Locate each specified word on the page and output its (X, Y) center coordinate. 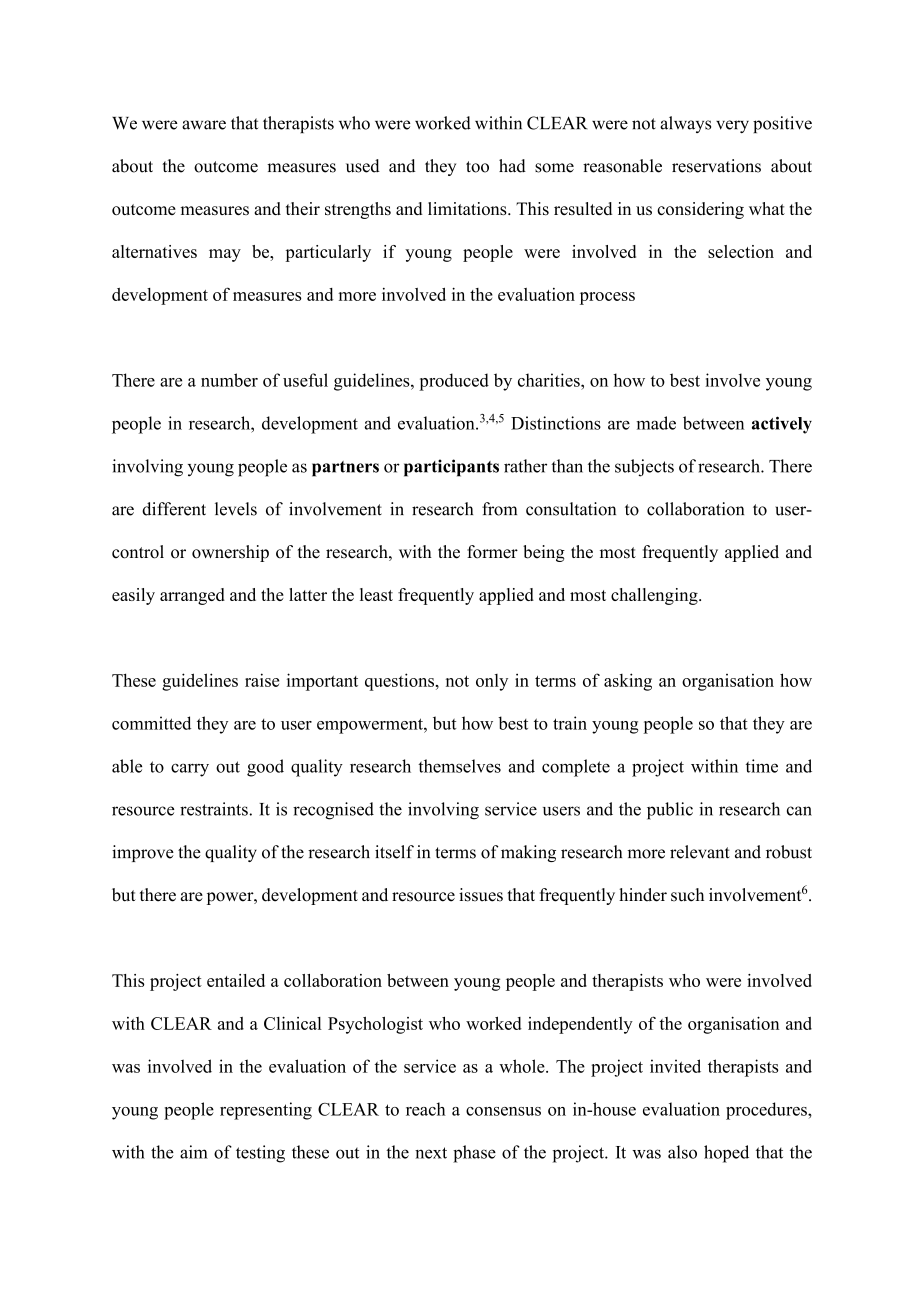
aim (194, 1152)
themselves (459, 766)
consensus (503, 1111)
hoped (726, 1154)
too (477, 167)
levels (236, 509)
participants (451, 468)
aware (204, 125)
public (670, 811)
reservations (716, 166)
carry (190, 770)
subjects (644, 468)
